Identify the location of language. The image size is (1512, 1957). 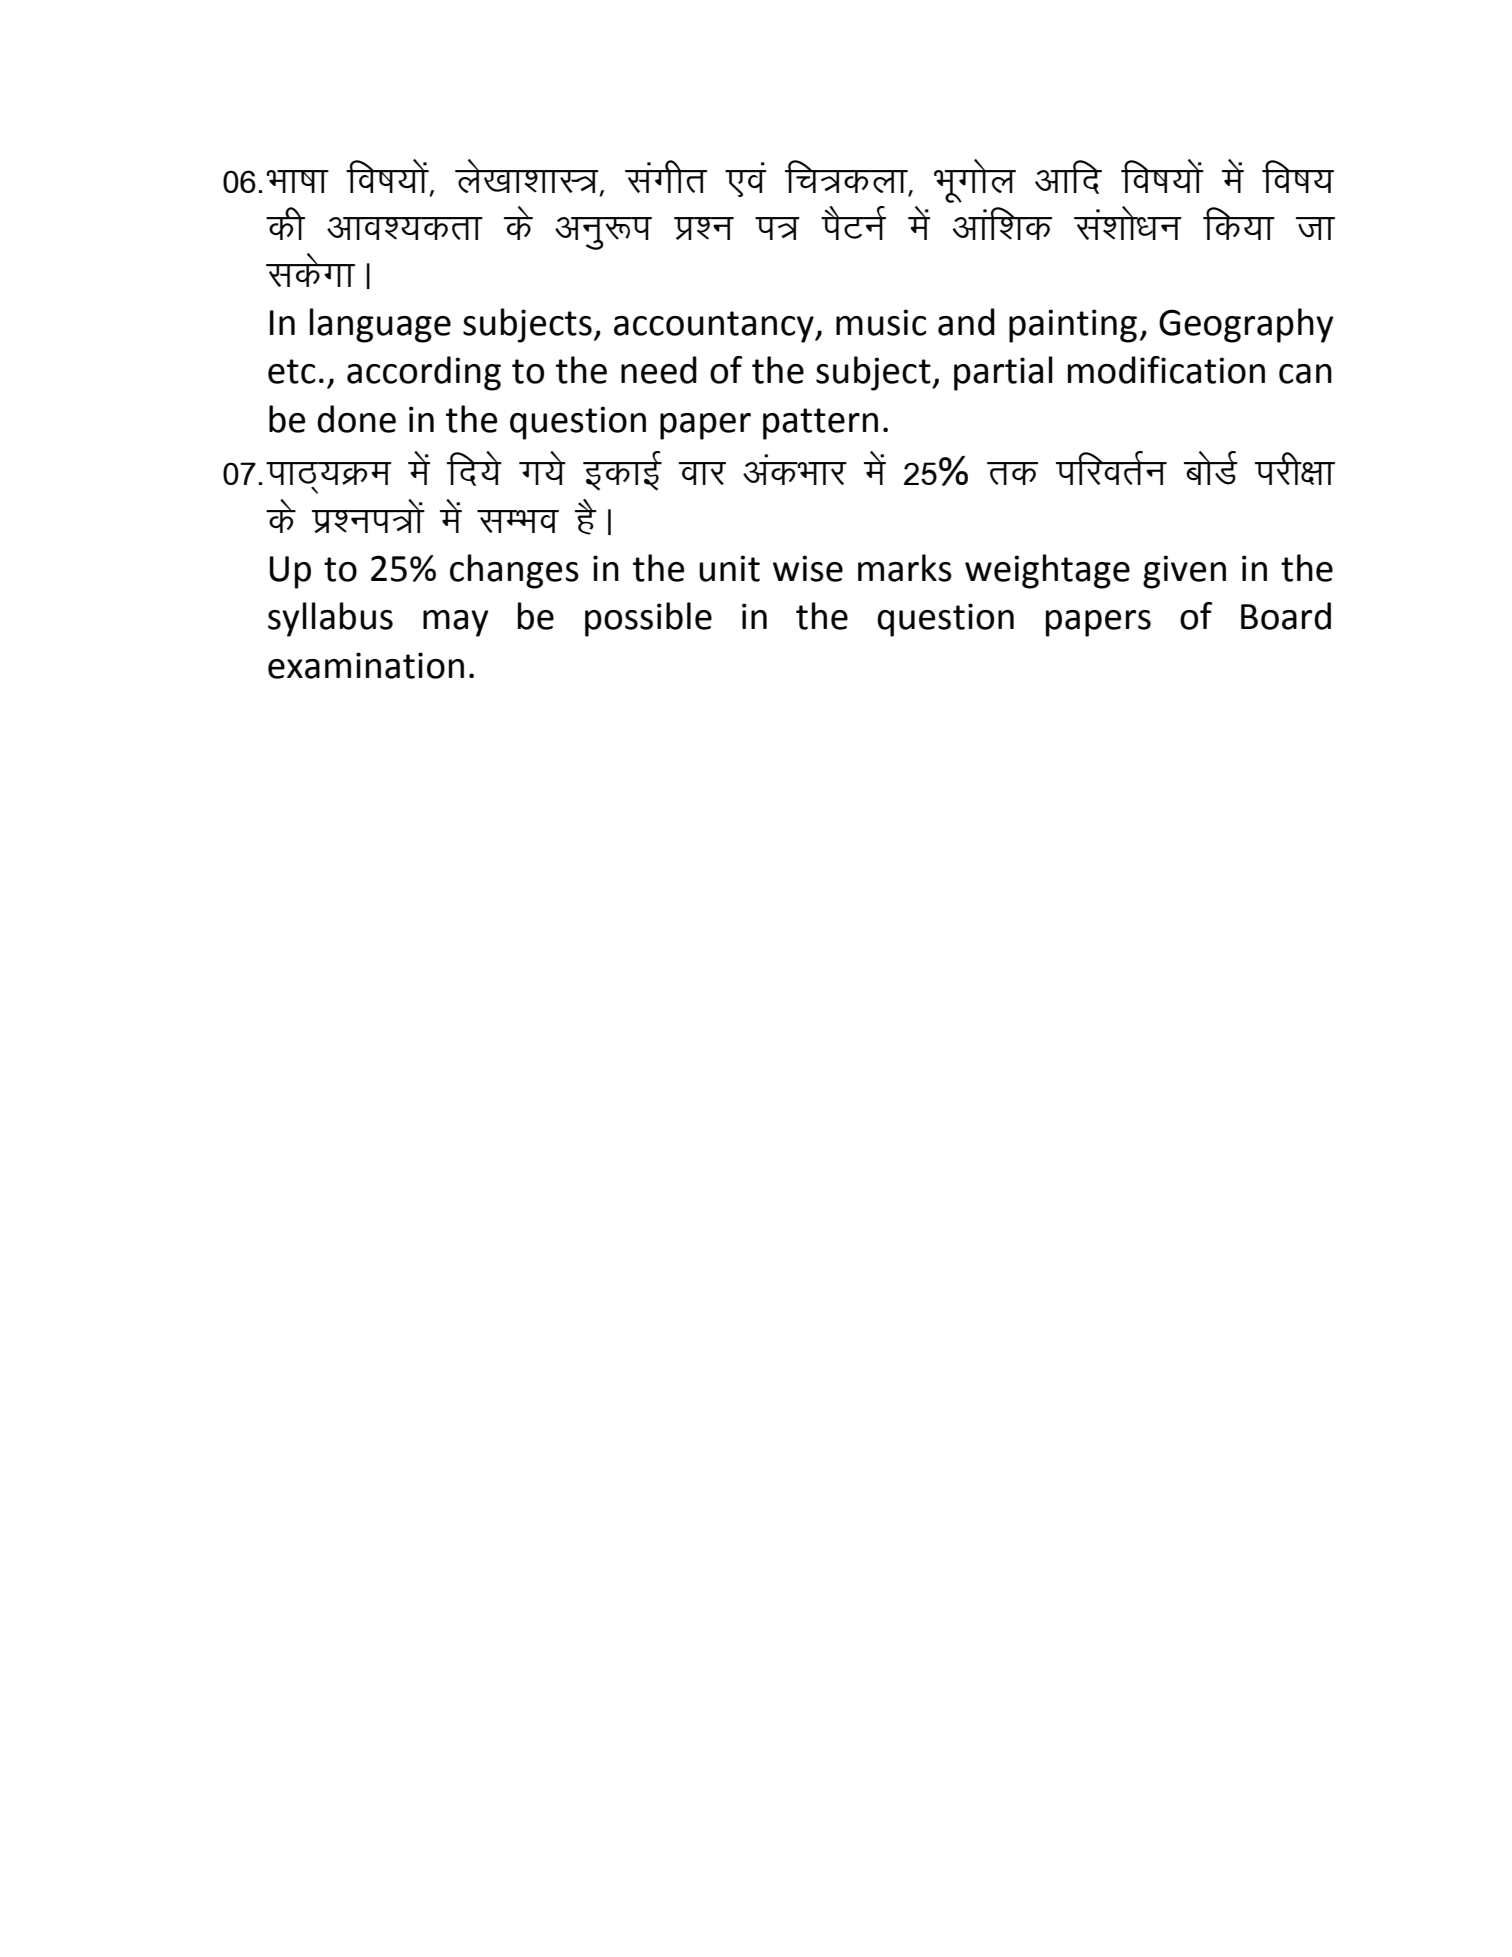
(380, 325).
